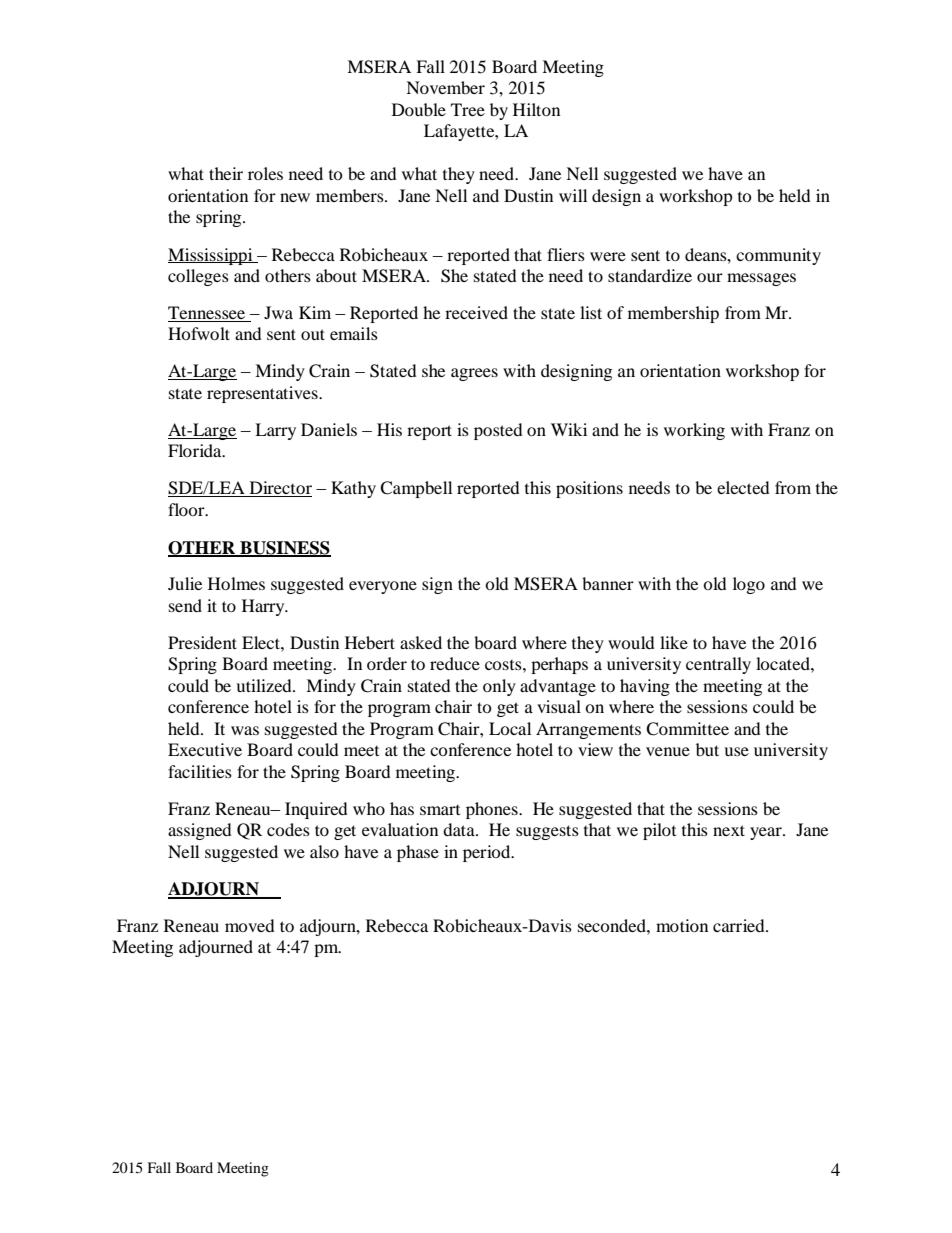 This screenshot has height=1233, width=952. Describe the element at coordinates (416, 489) in the screenshot. I see `Campbell` at that location.
